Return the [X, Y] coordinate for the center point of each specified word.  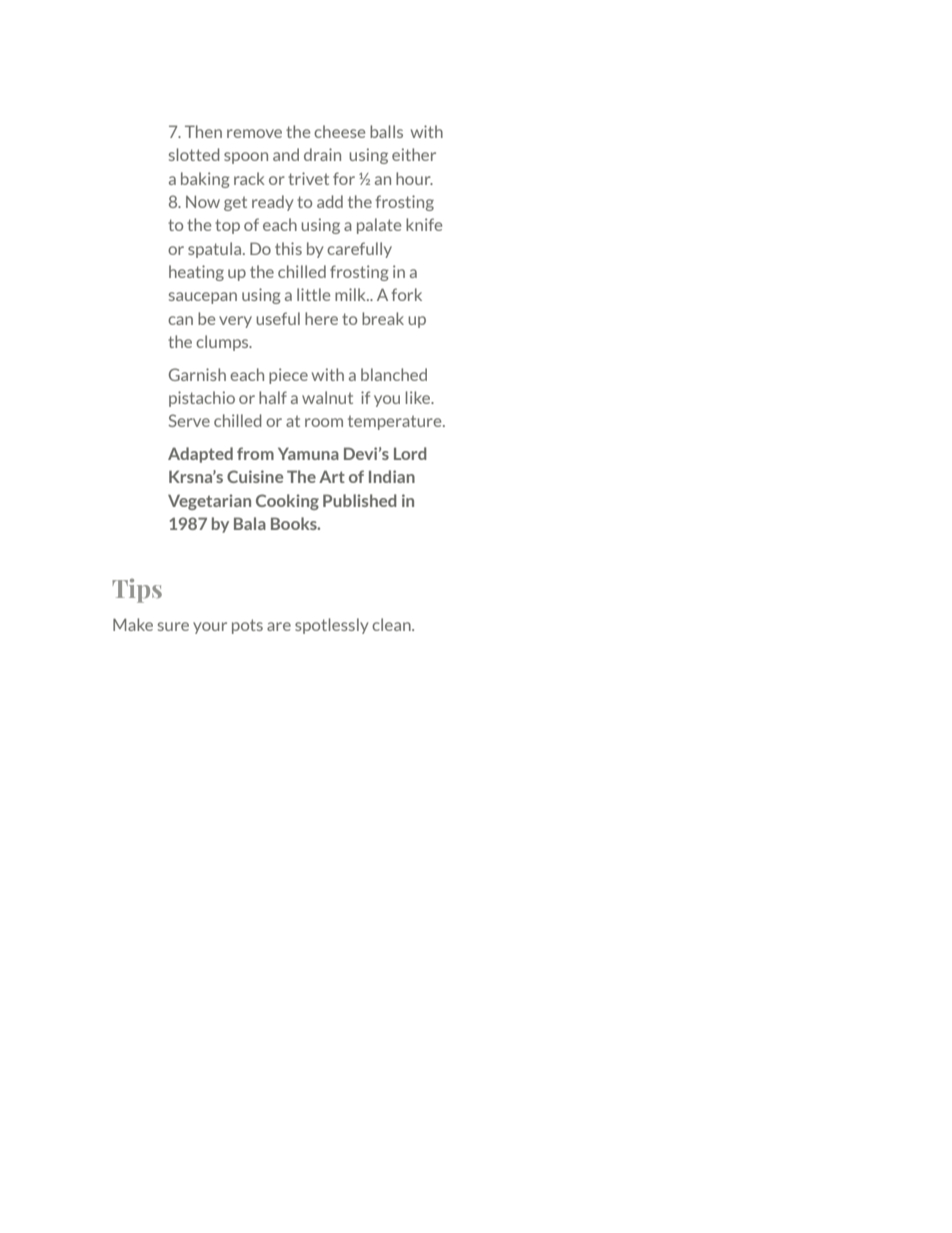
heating [196, 273]
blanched [394, 374]
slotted [194, 154]
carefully [359, 250]
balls [386, 131]
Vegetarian [209, 502]
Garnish [197, 374]
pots [247, 626]
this [288, 248]
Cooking [287, 502]
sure [173, 626]
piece [288, 376]
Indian [392, 476]
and [286, 154]
